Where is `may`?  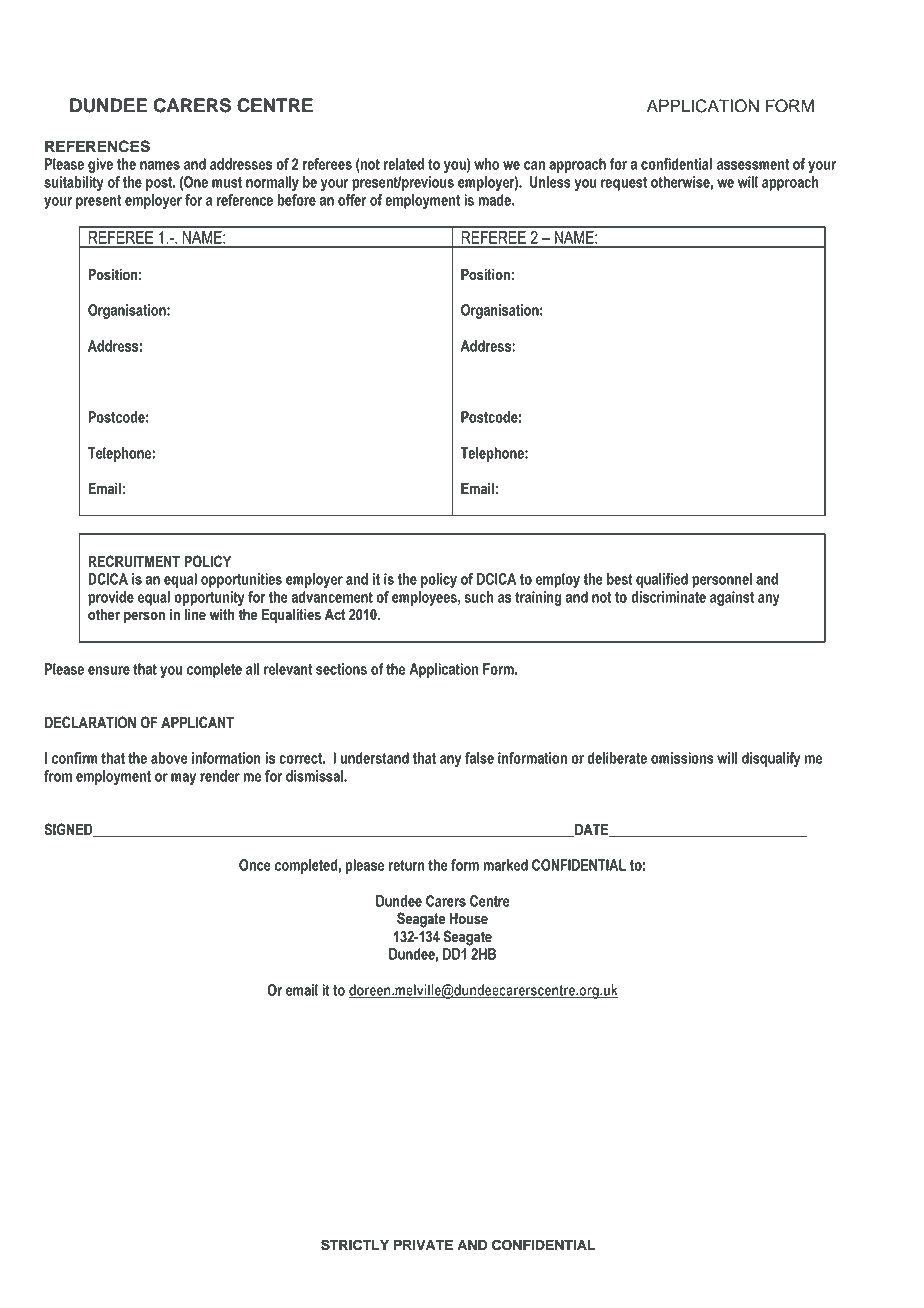 may is located at coordinates (183, 779).
